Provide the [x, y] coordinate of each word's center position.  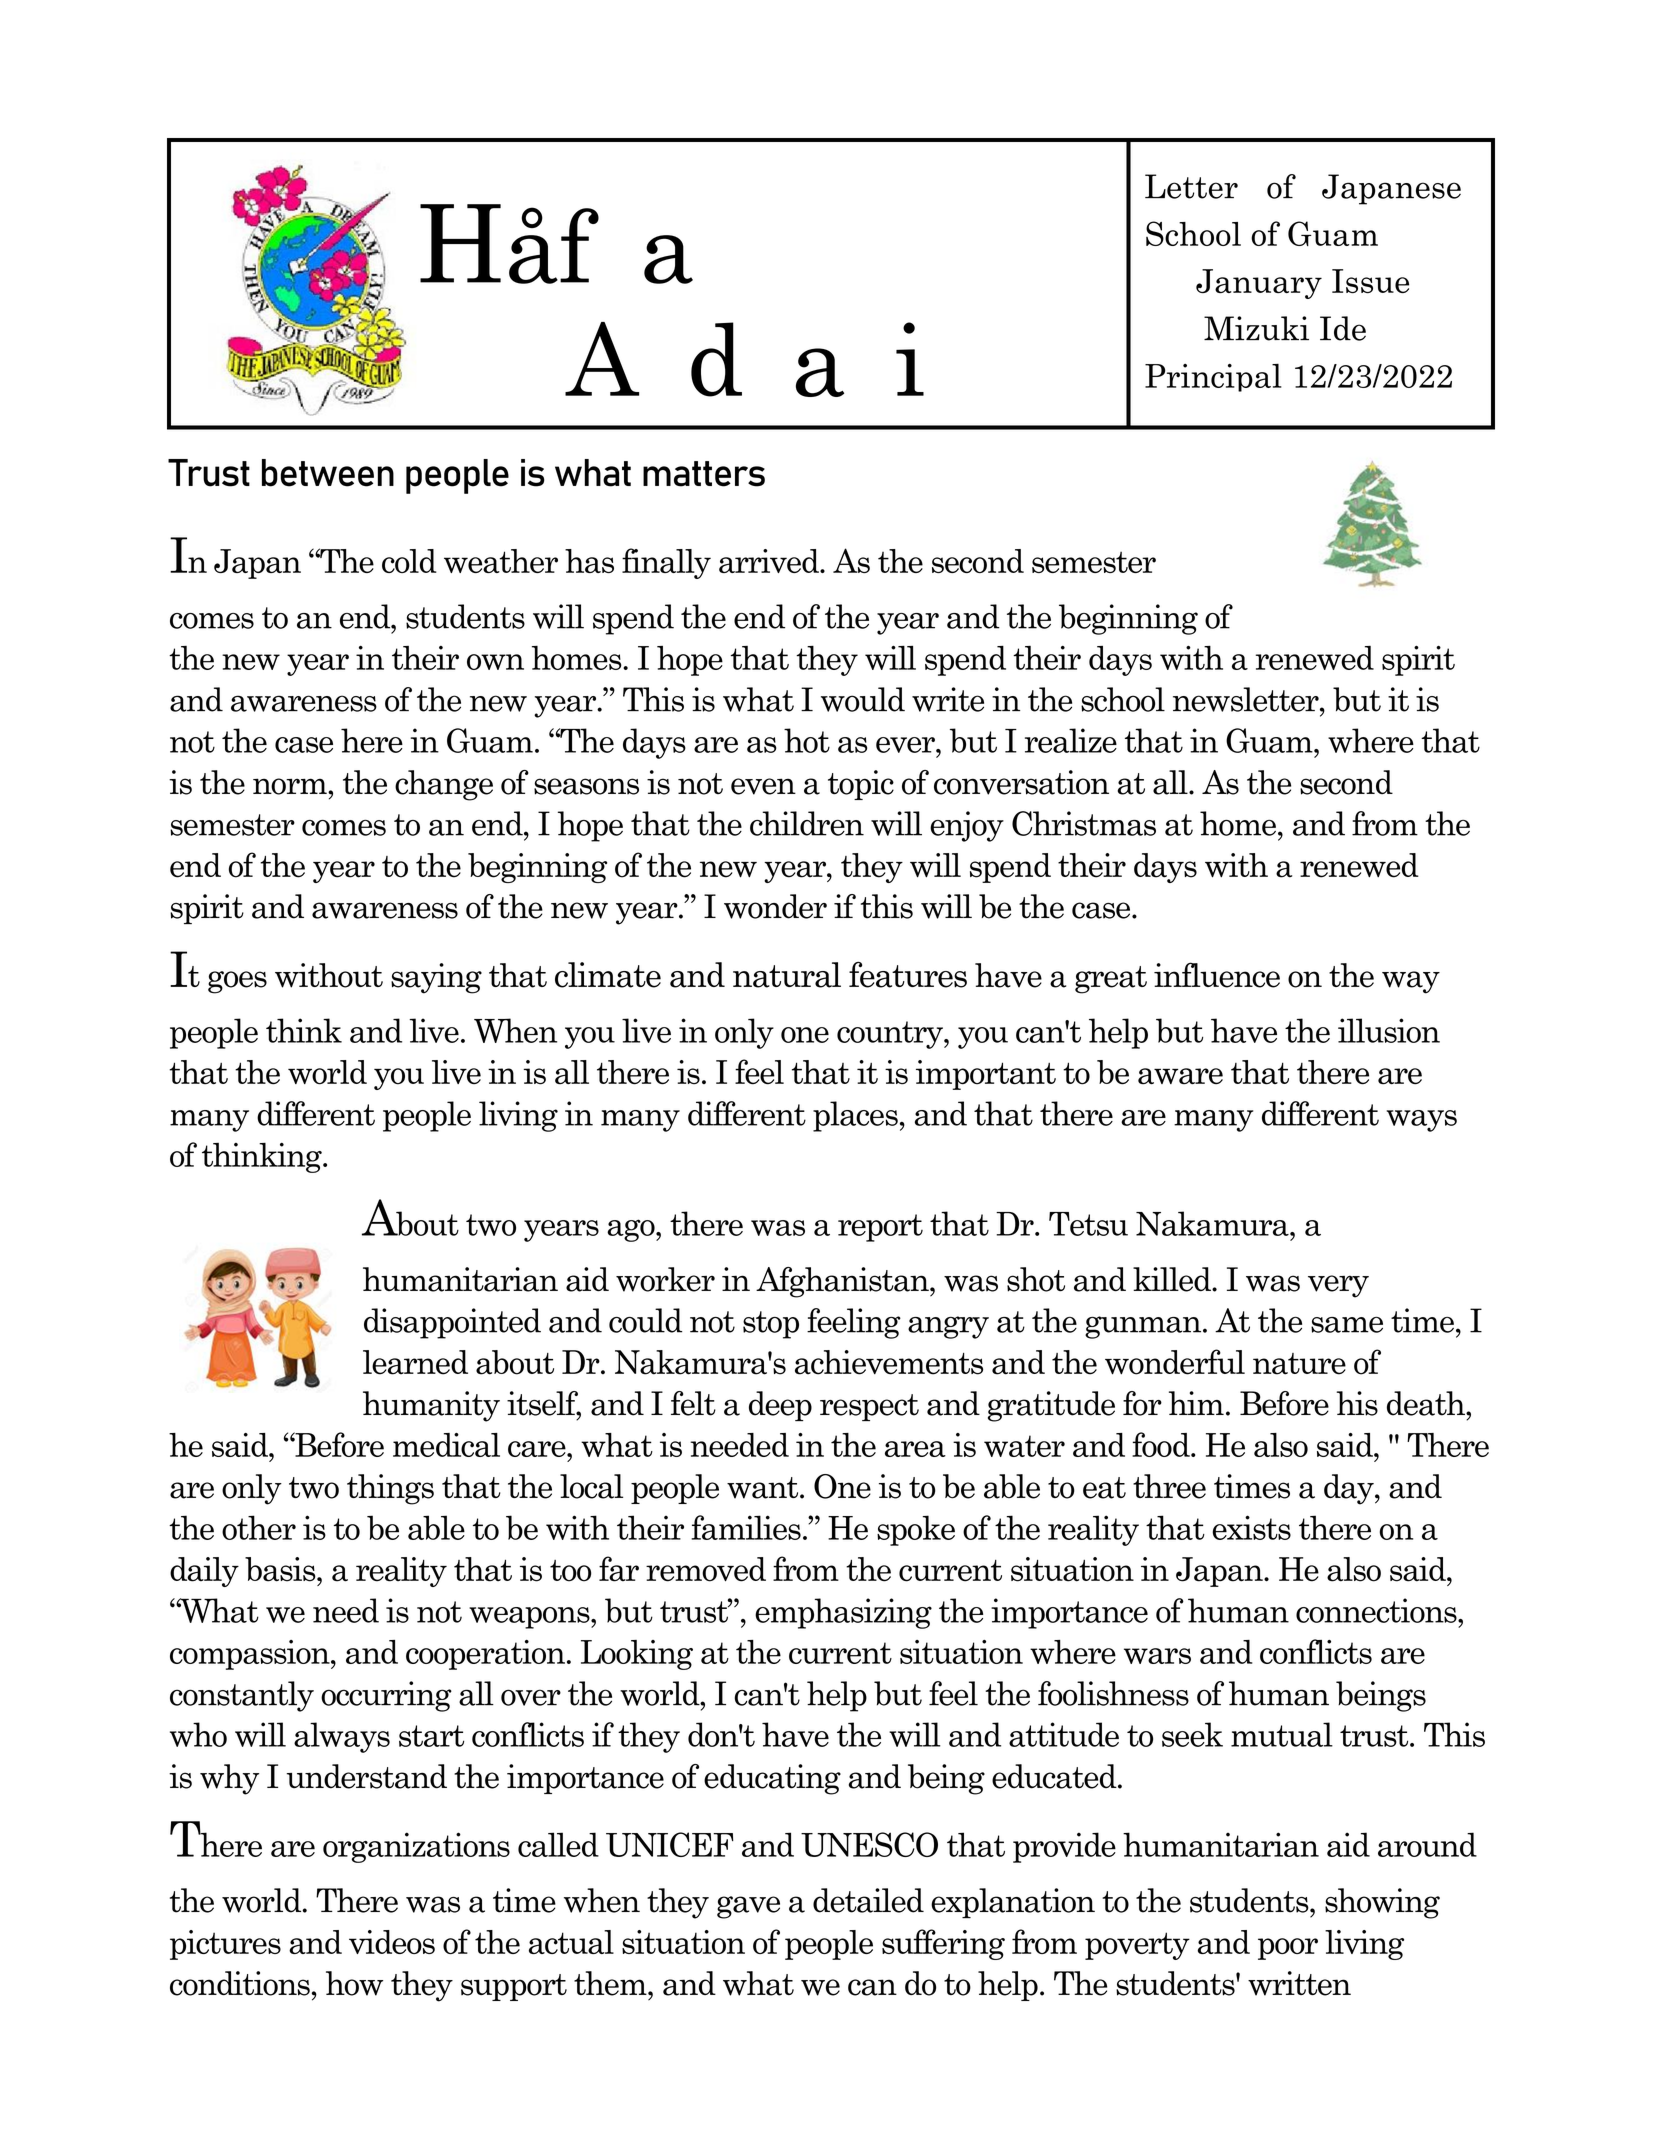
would [863, 699]
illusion [1389, 1030]
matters [704, 474]
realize [1071, 740]
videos [392, 1942]
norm [291, 786]
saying [436, 978]
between [328, 473]
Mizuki [1256, 328]
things [390, 1489]
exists [1251, 1527]
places [855, 1116]
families [746, 1527]
